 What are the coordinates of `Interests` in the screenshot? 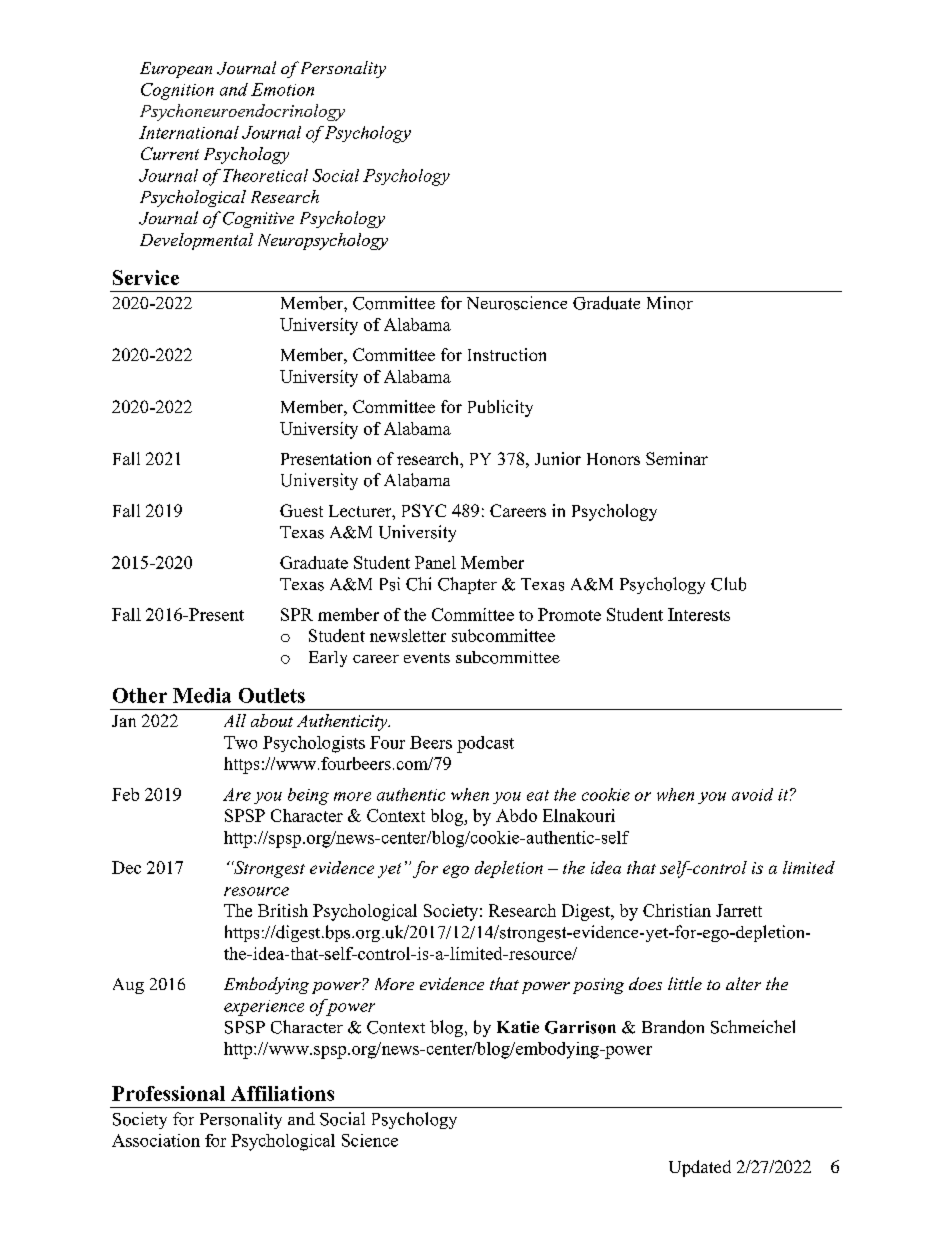 It's located at (699, 614).
